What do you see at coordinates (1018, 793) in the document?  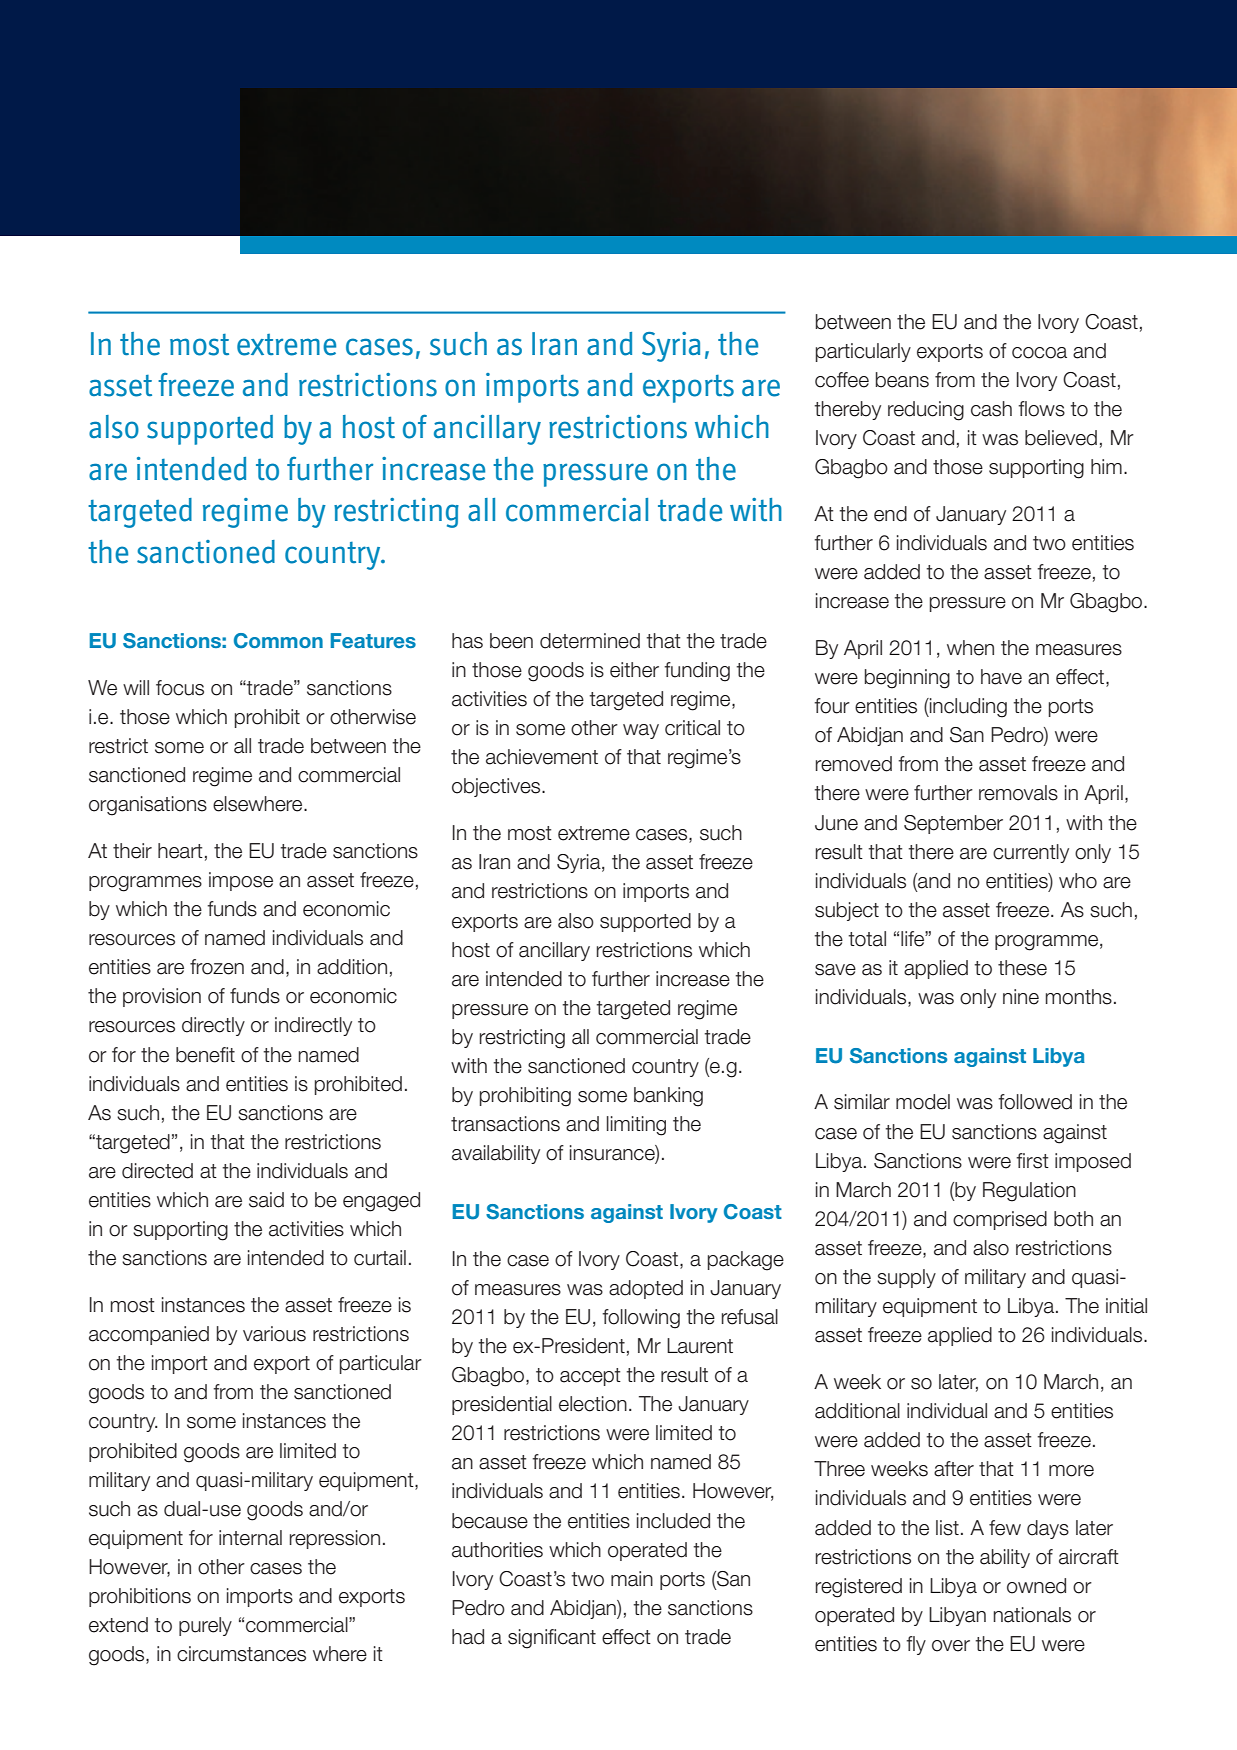 I see `removals` at bounding box center [1018, 793].
